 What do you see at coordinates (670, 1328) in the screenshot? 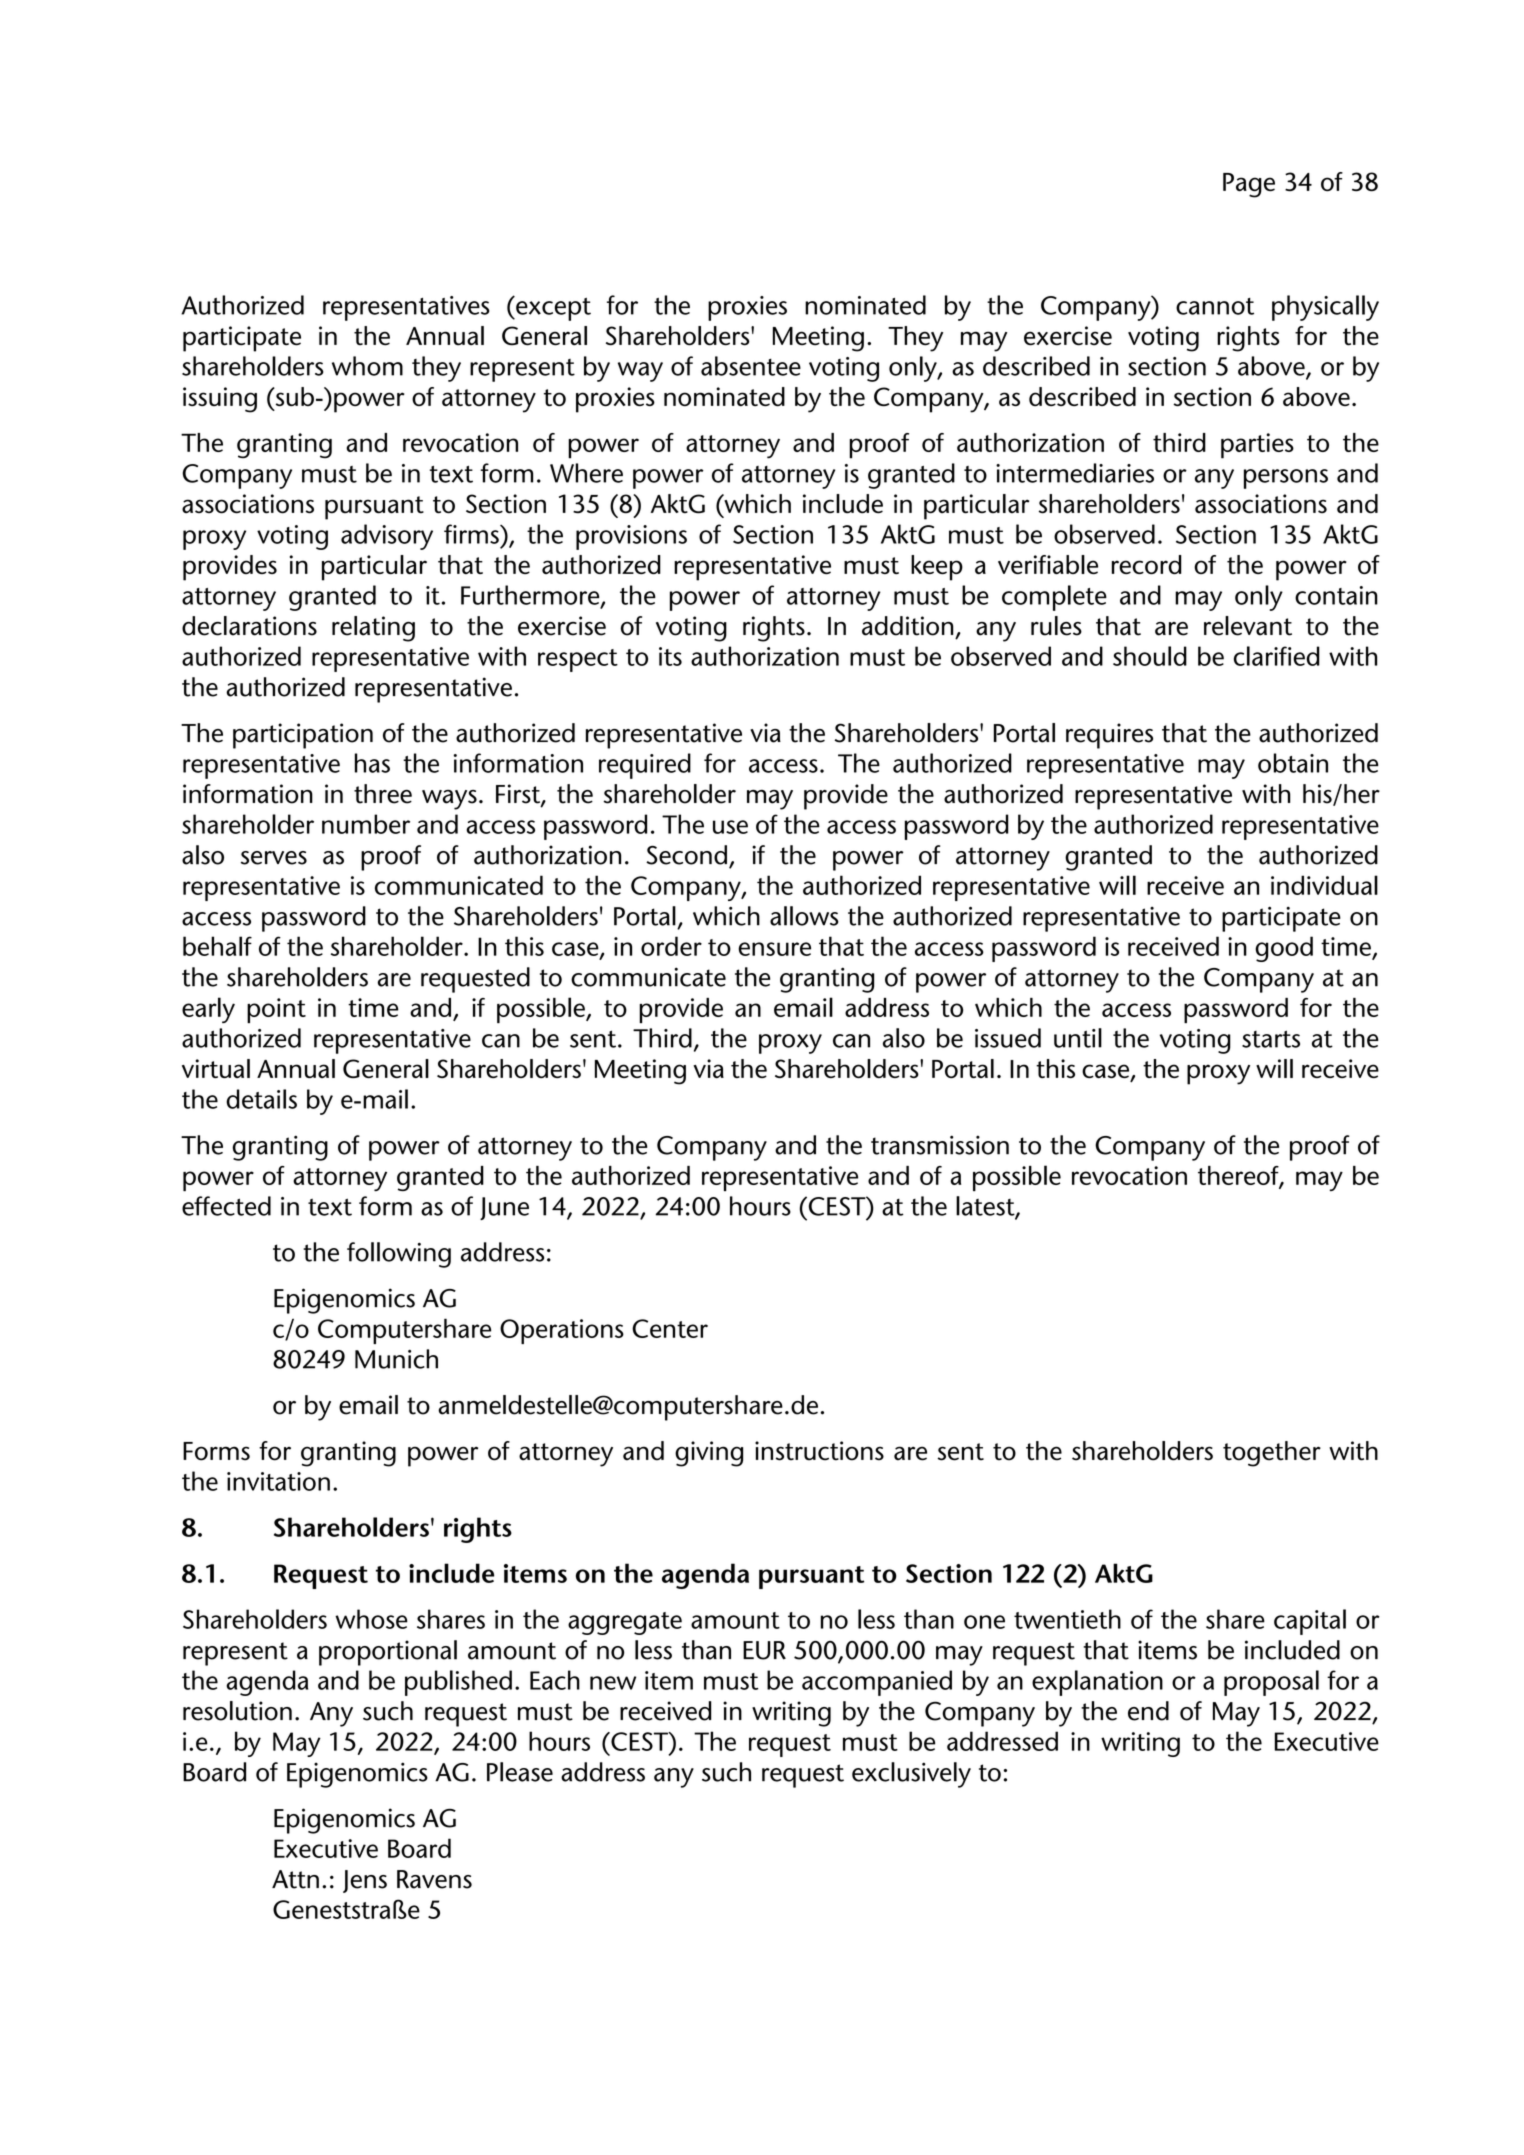
I see `Center` at bounding box center [670, 1328].
